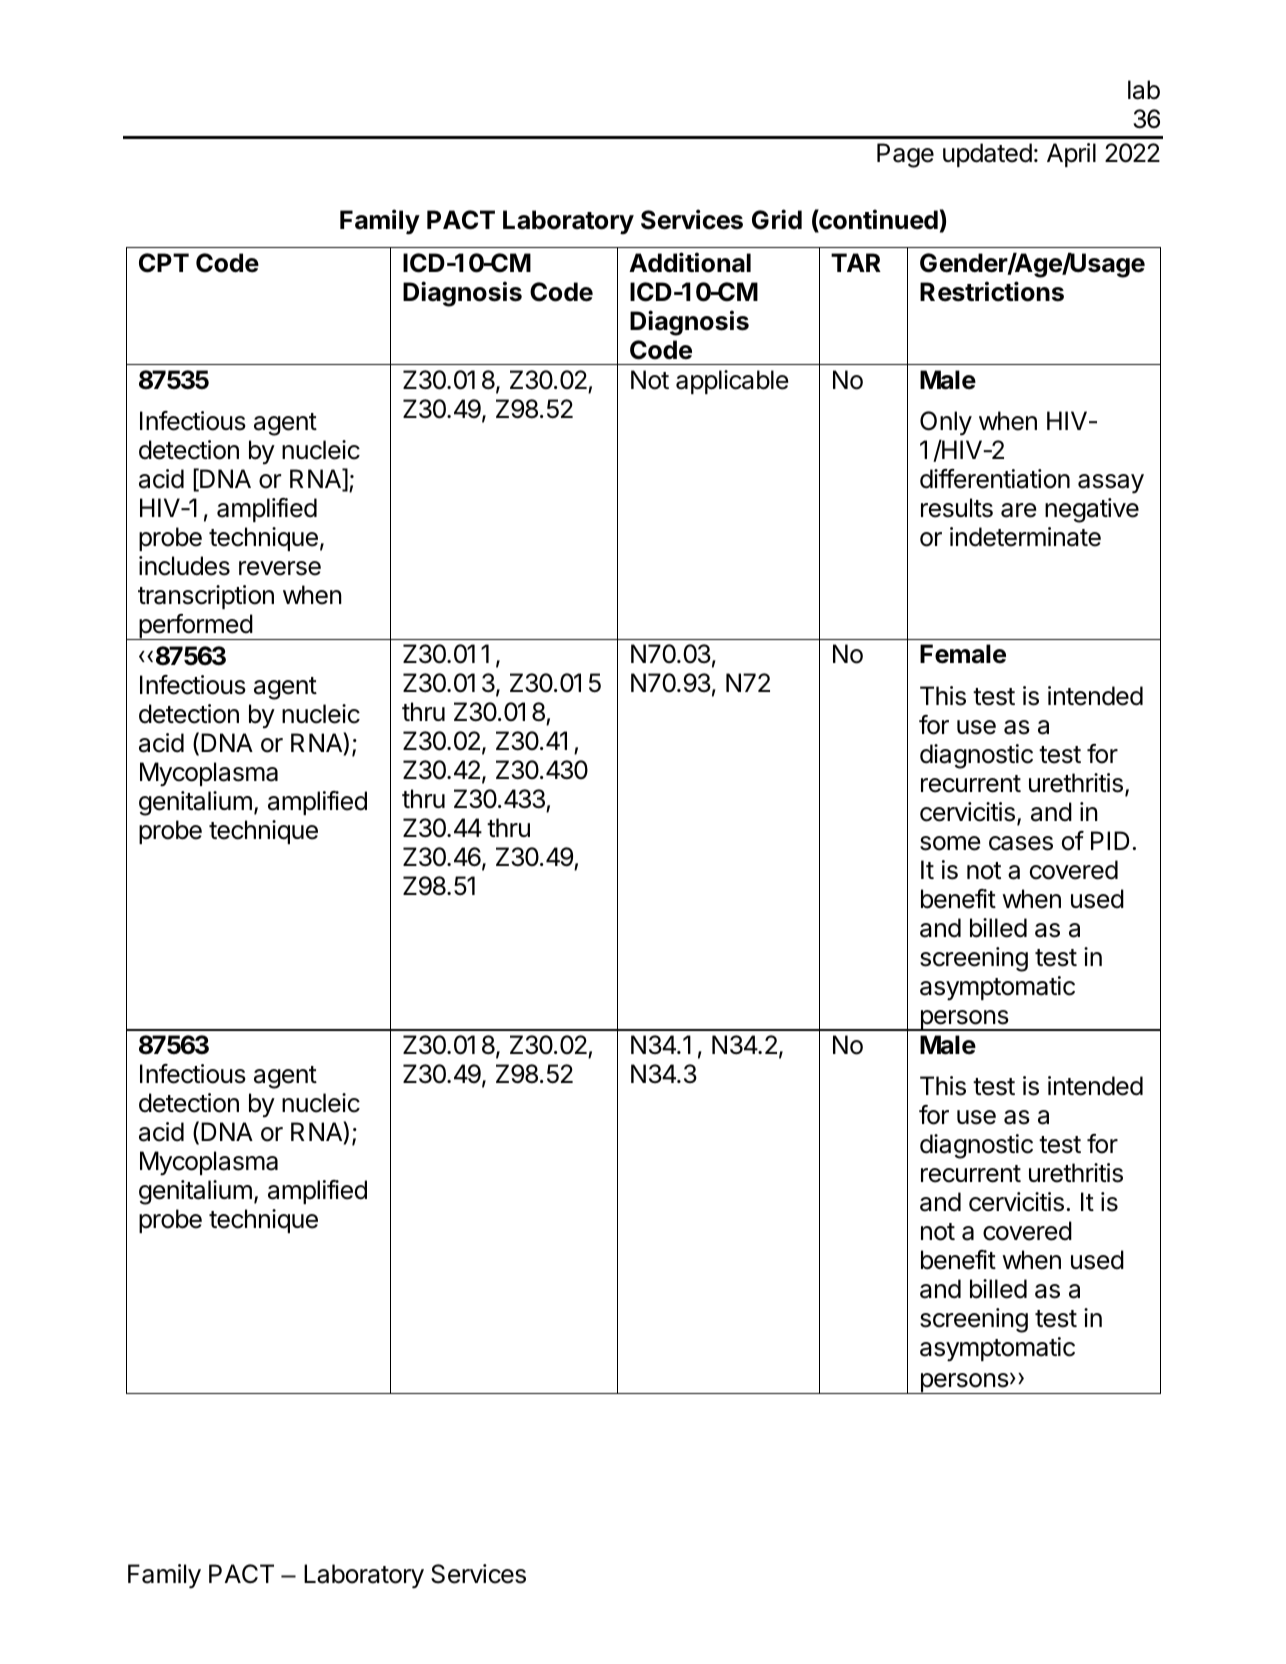 This image has width=1286, height=1664. I want to click on updated, so click(987, 155).
